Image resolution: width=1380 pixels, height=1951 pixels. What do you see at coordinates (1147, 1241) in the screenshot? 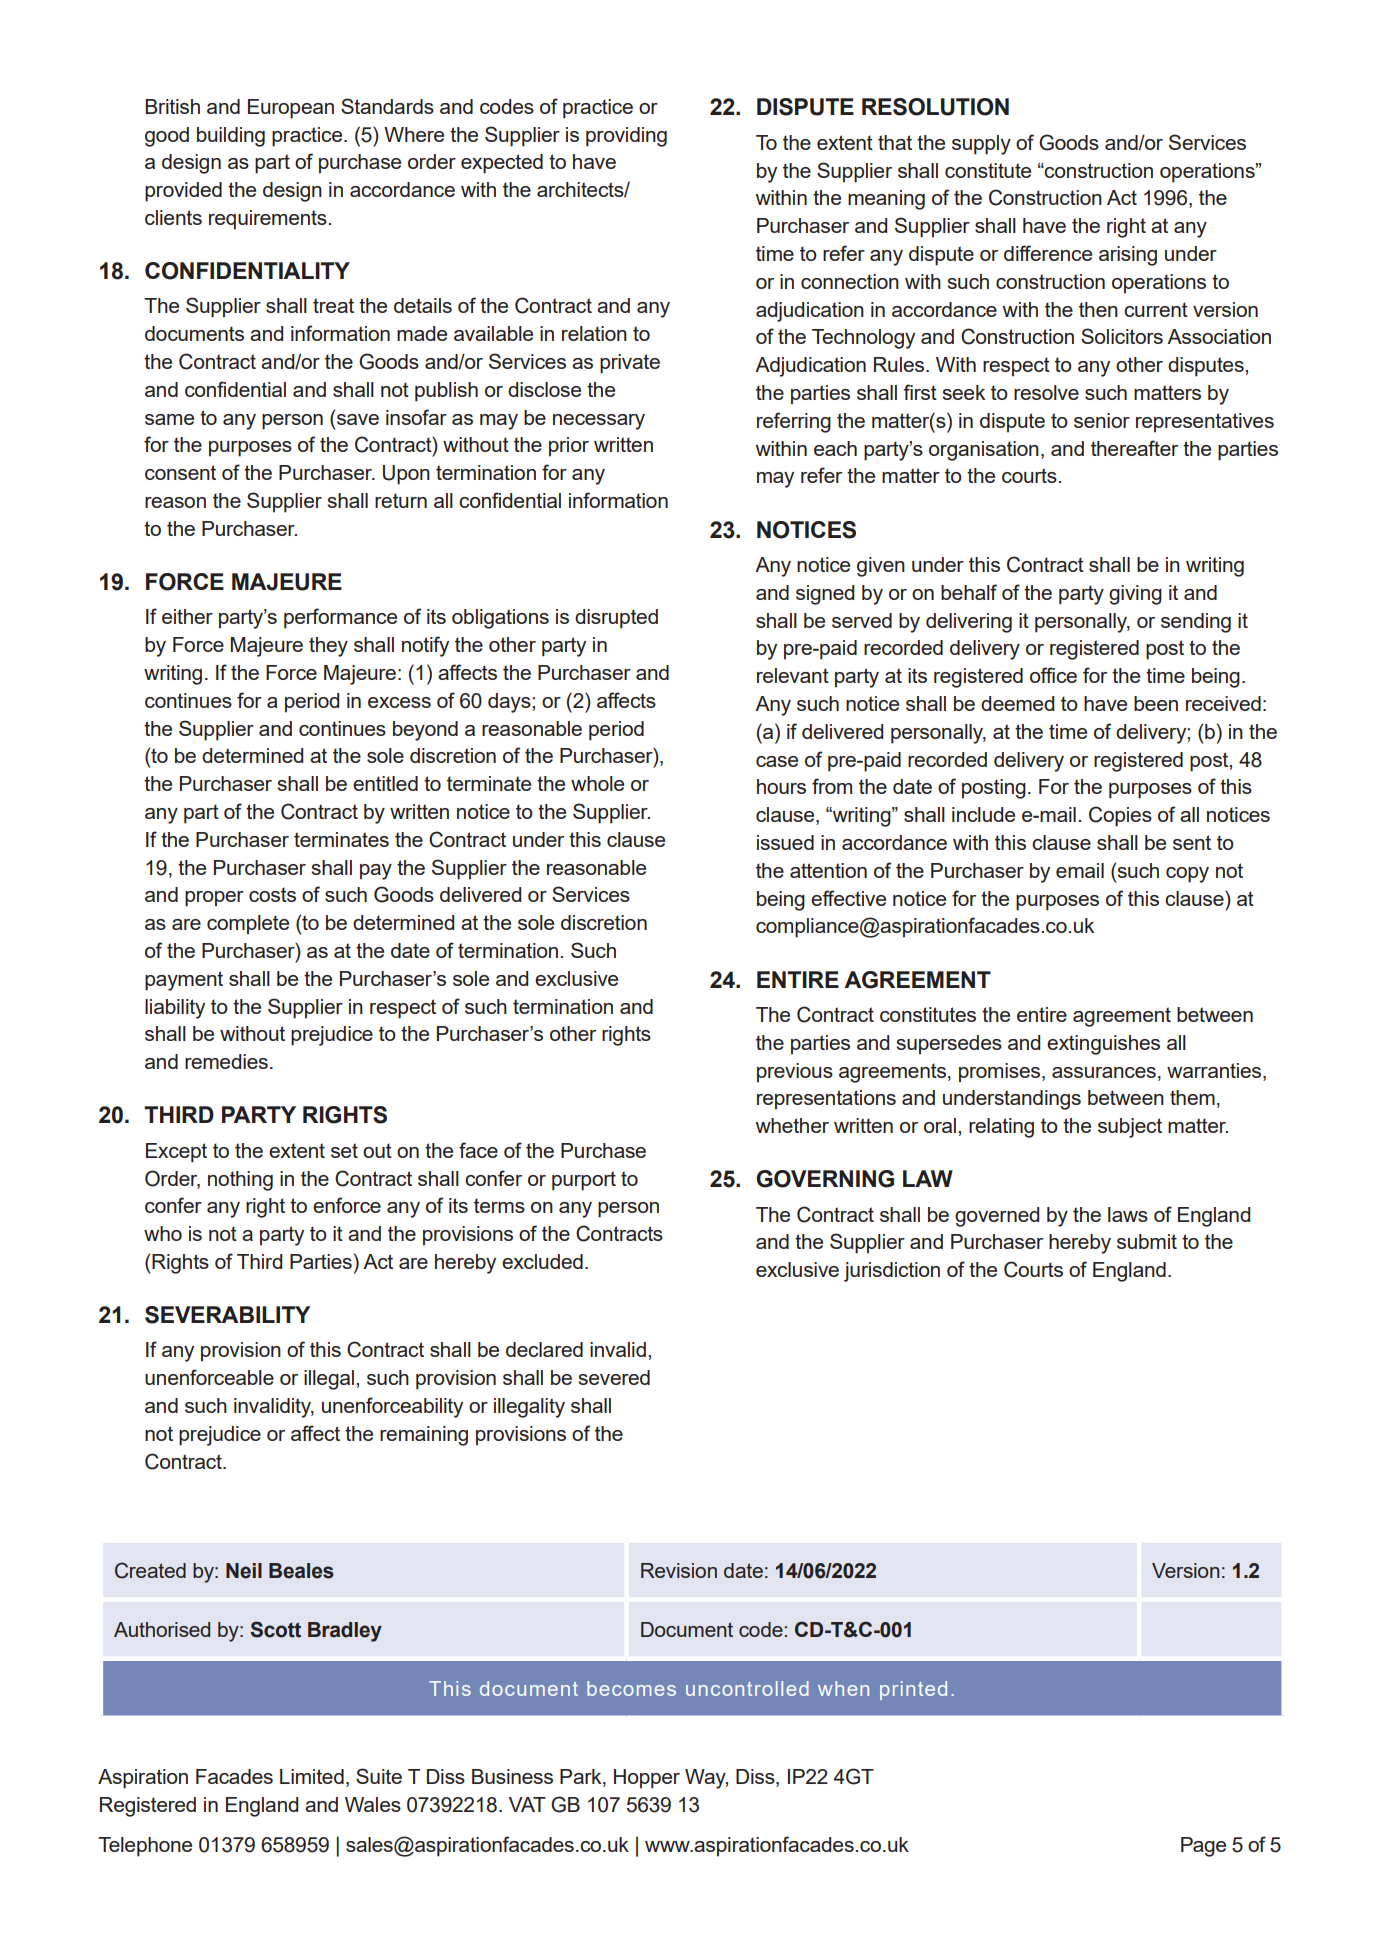
I see `submit` at bounding box center [1147, 1241].
